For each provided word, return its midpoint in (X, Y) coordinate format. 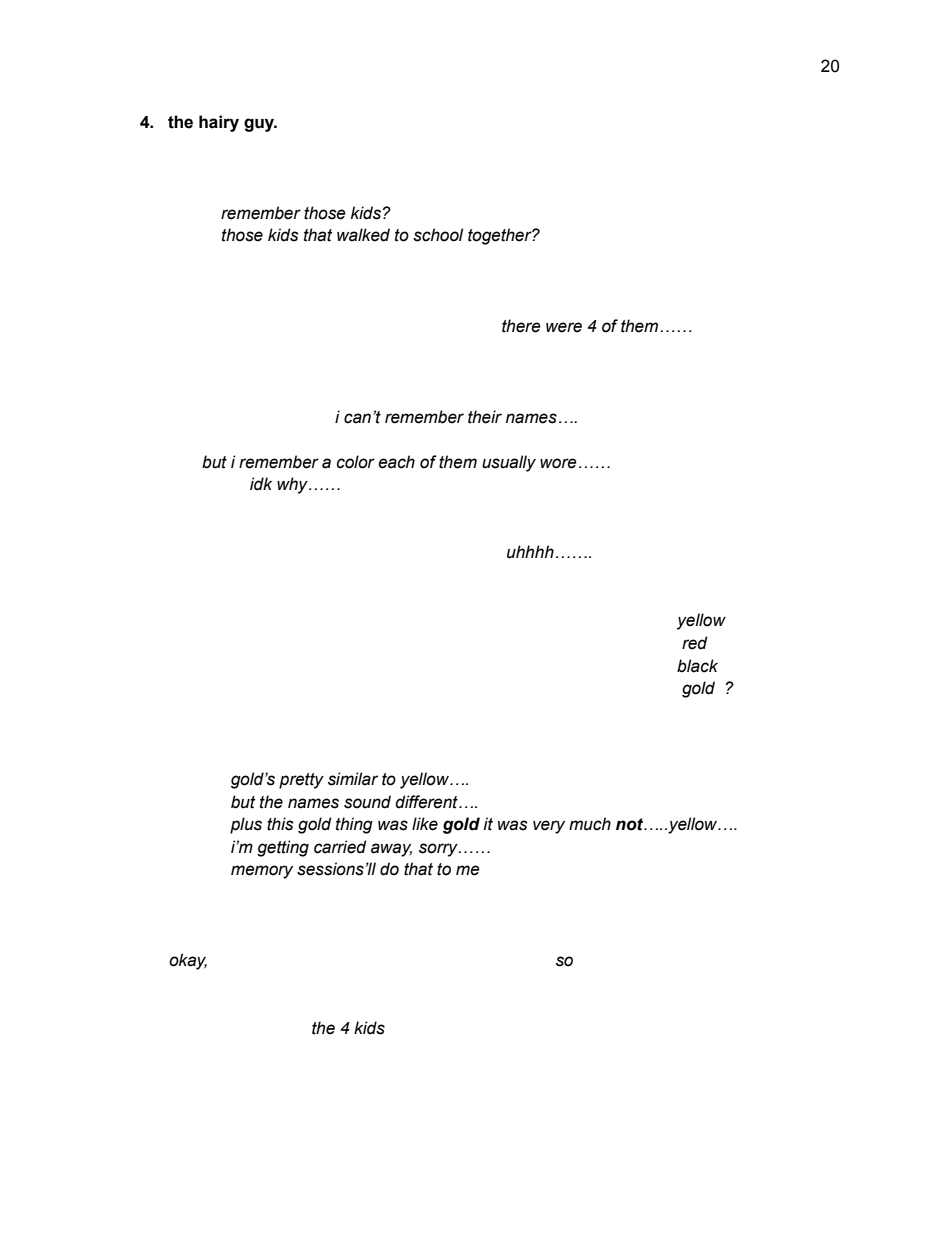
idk (261, 484)
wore (558, 463)
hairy (219, 123)
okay (188, 961)
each (396, 462)
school (438, 235)
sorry (439, 850)
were (564, 327)
